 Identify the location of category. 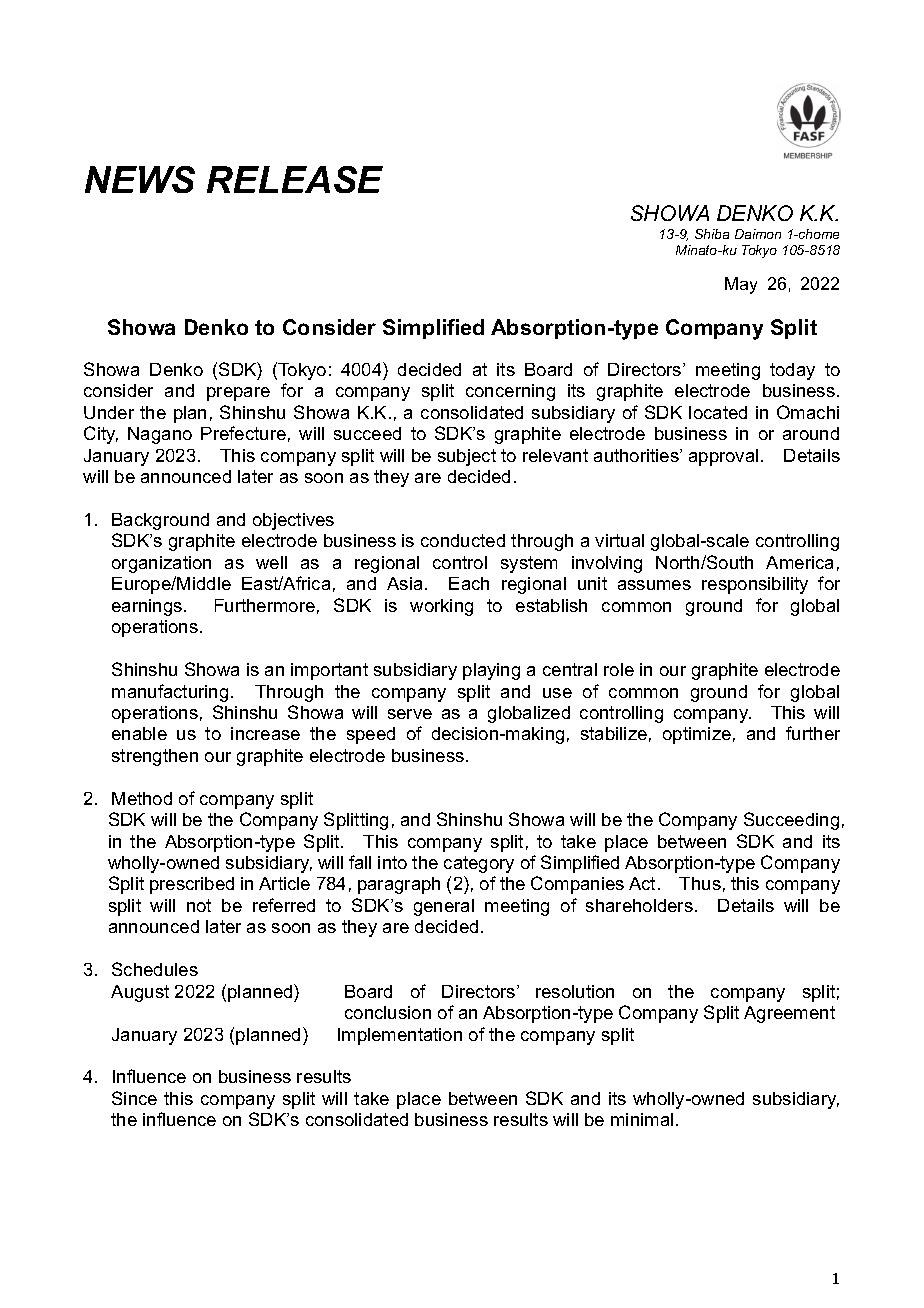
(479, 864).
